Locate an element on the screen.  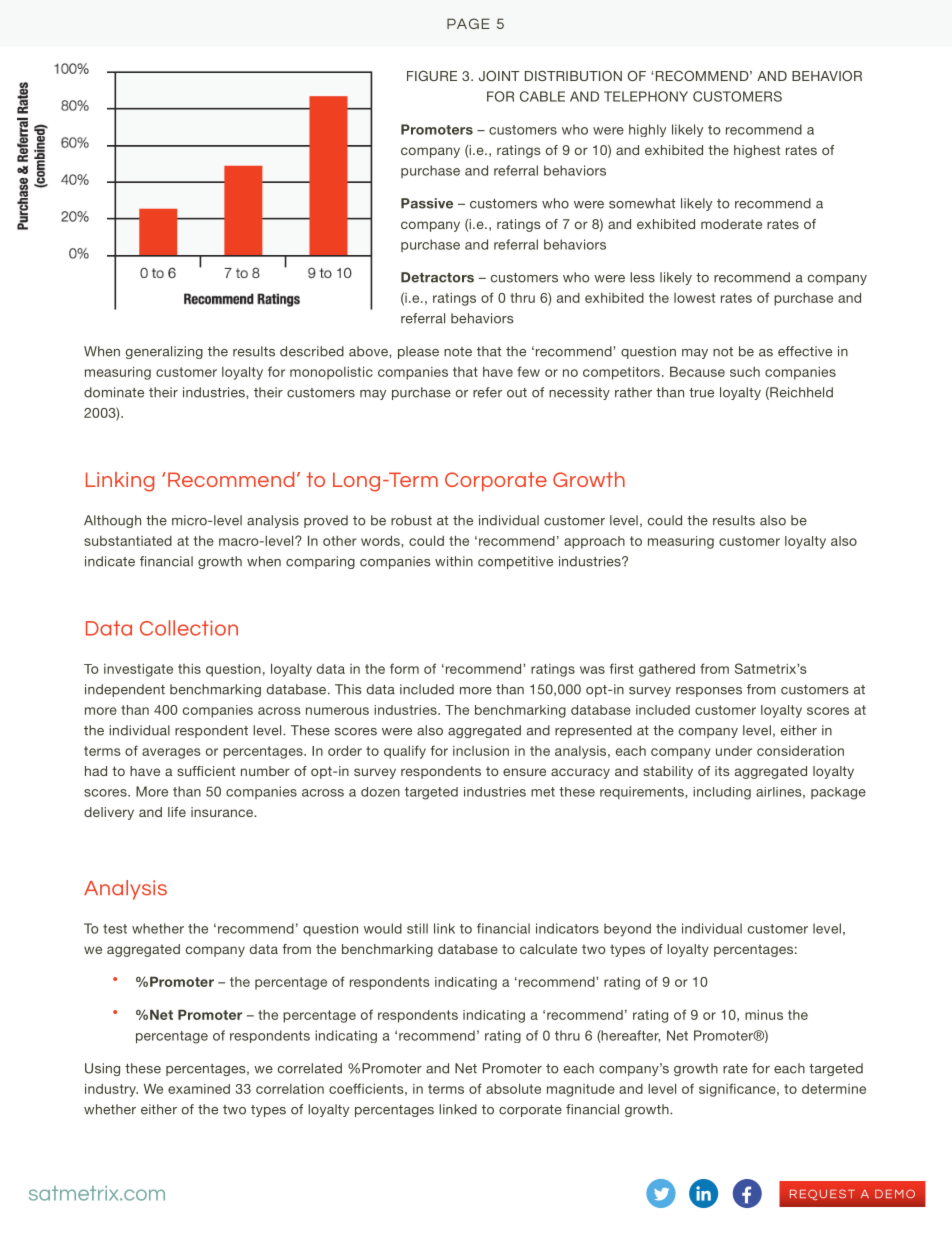
ensure is located at coordinates (524, 772).
